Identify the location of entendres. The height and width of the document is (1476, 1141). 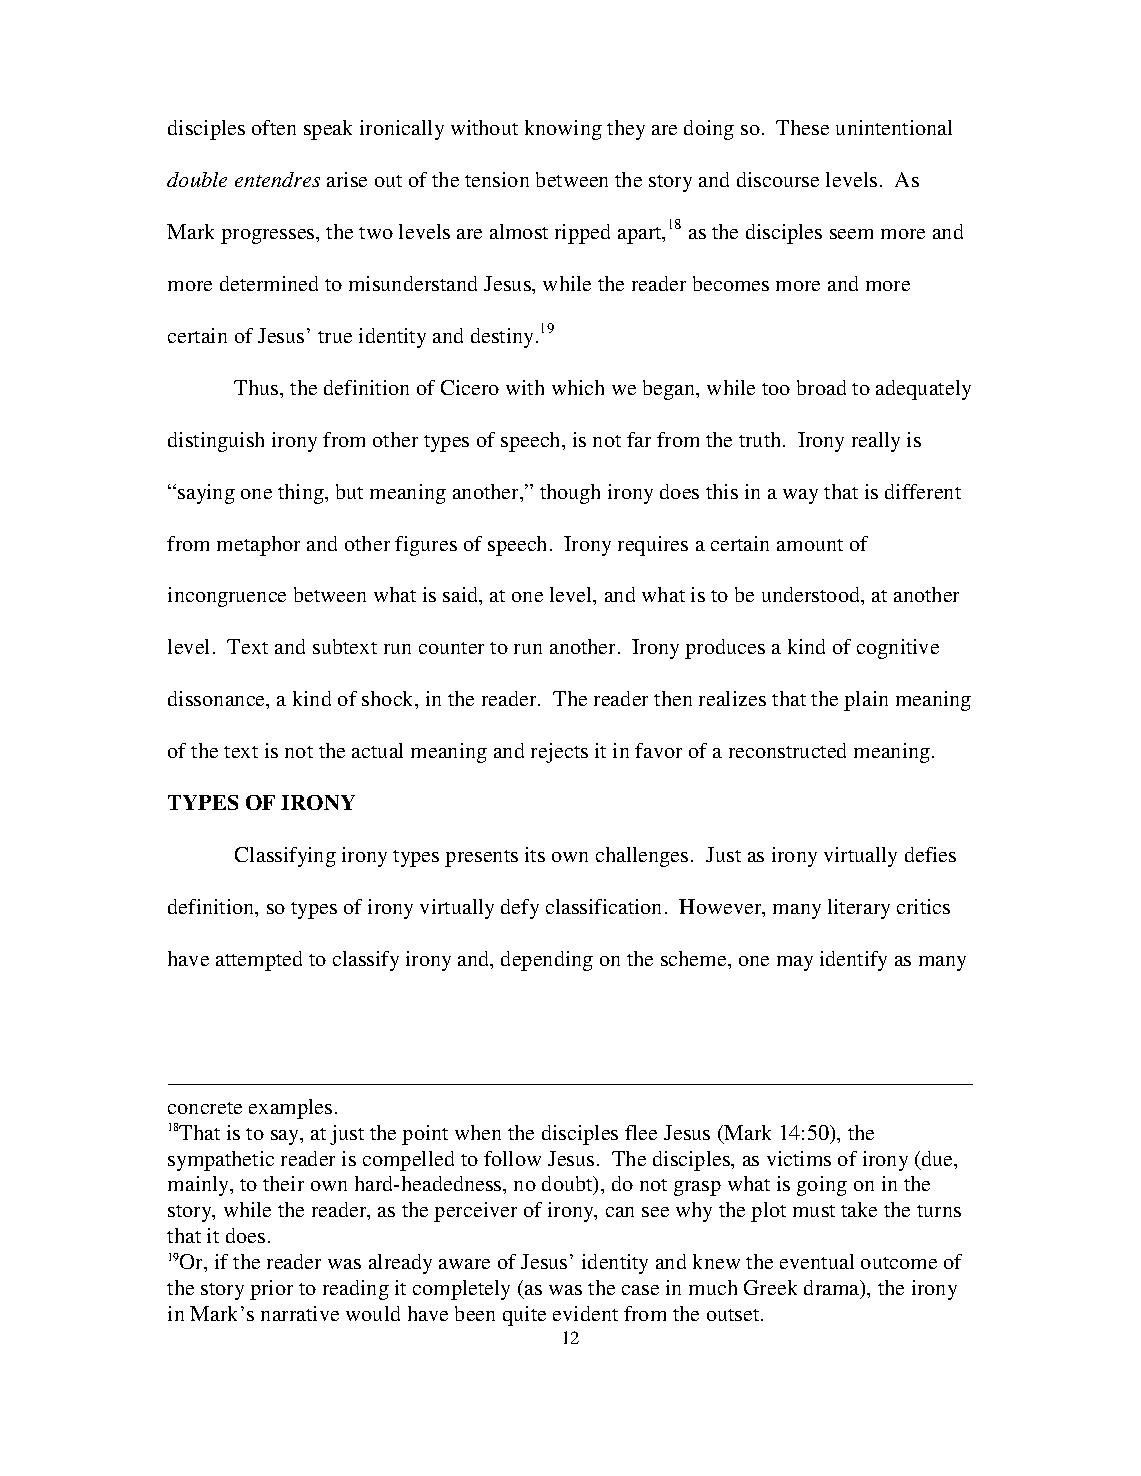
(277, 179).
